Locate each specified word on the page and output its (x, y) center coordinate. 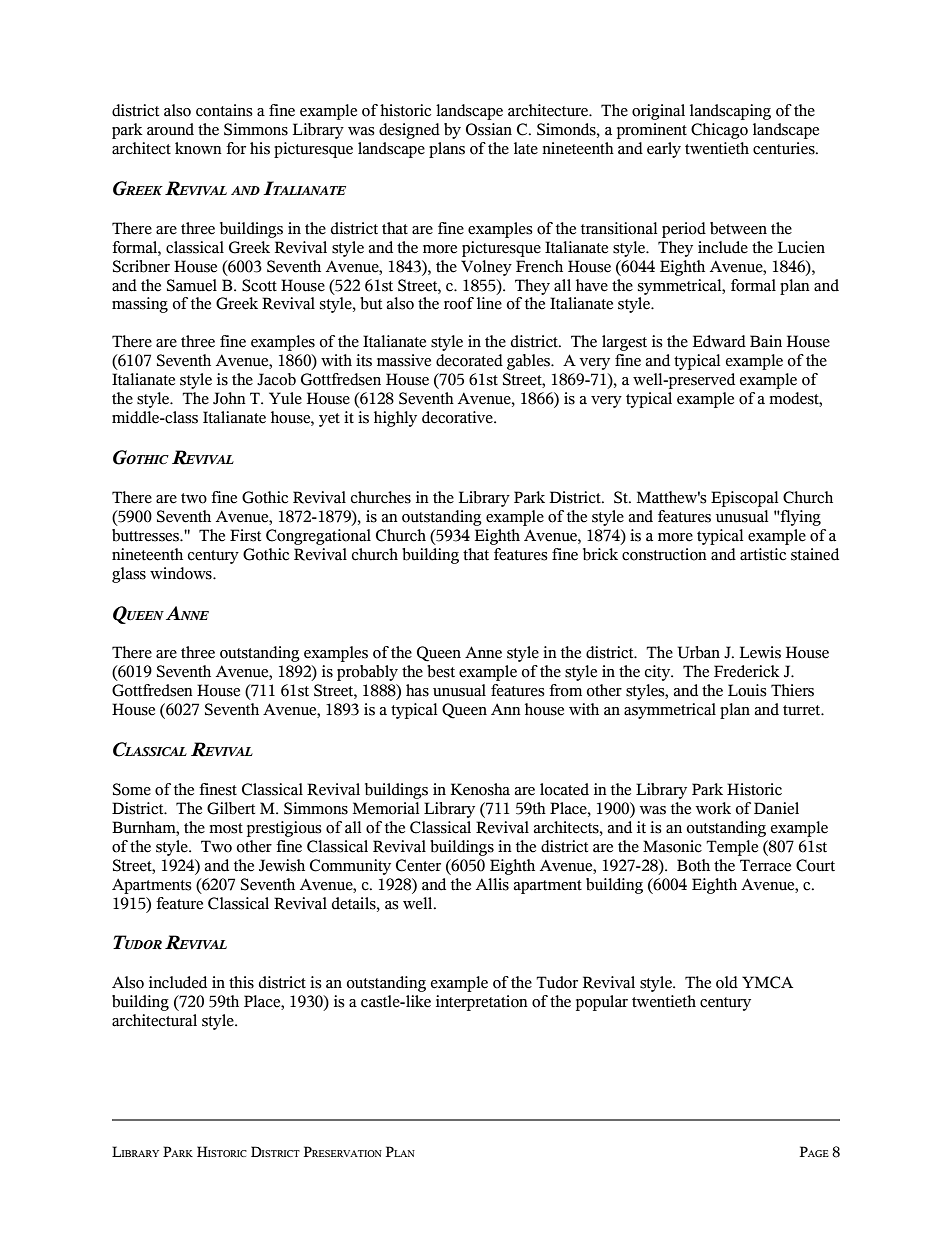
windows (182, 573)
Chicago (719, 131)
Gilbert (231, 808)
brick (600, 554)
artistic (763, 554)
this (241, 982)
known (198, 148)
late (526, 148)
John (229, 398)
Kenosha (480, 789)
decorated (469, 360)
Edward (719, 341)
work (713, 808)
